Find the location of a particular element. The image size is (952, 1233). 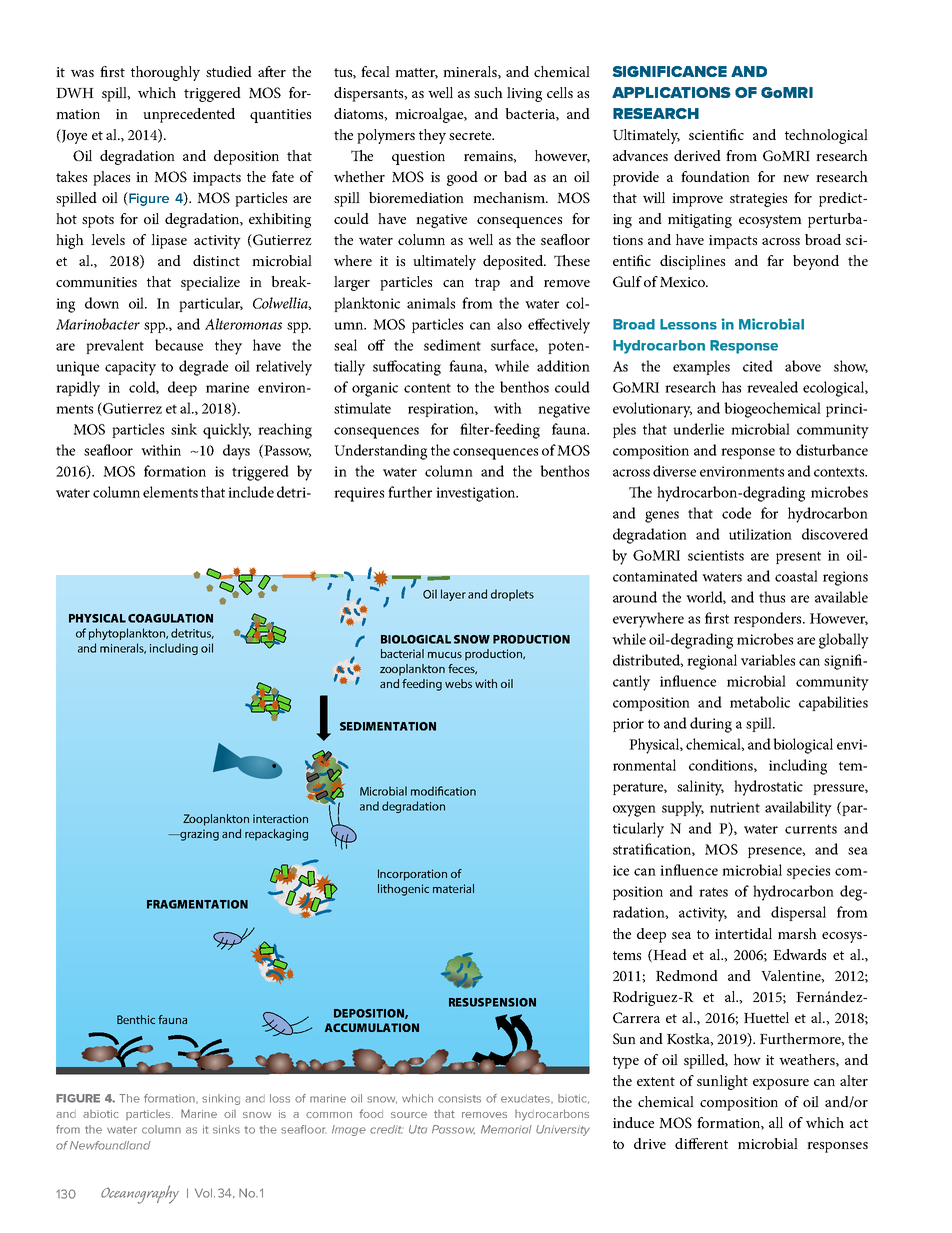

unprecedented is located at coordinates (189, 115).
